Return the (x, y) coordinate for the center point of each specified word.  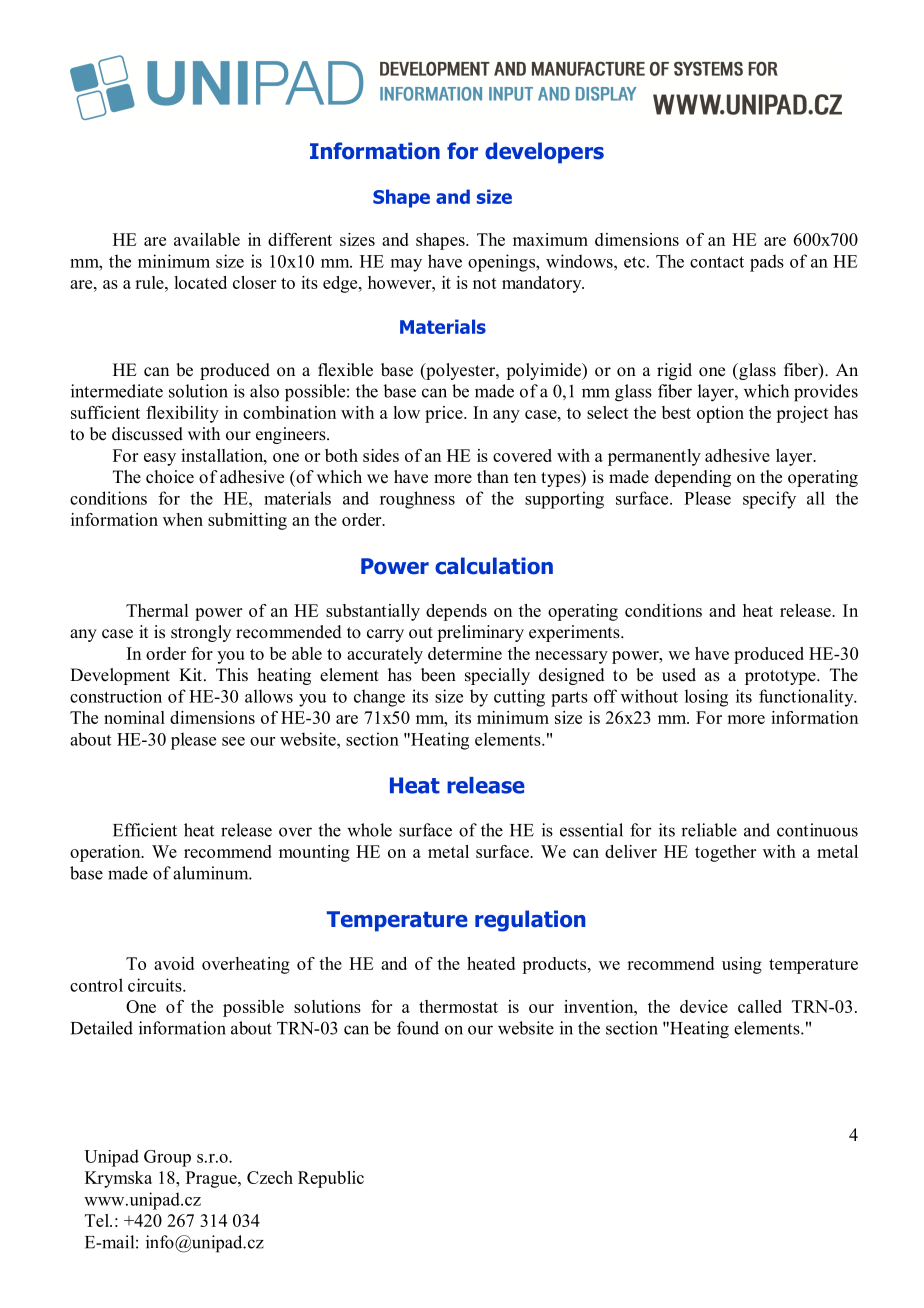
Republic (331, 1179)
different (300, 239)
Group (167, 1158)
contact (717, 262)
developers (544, 153)
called (760, 1006)
